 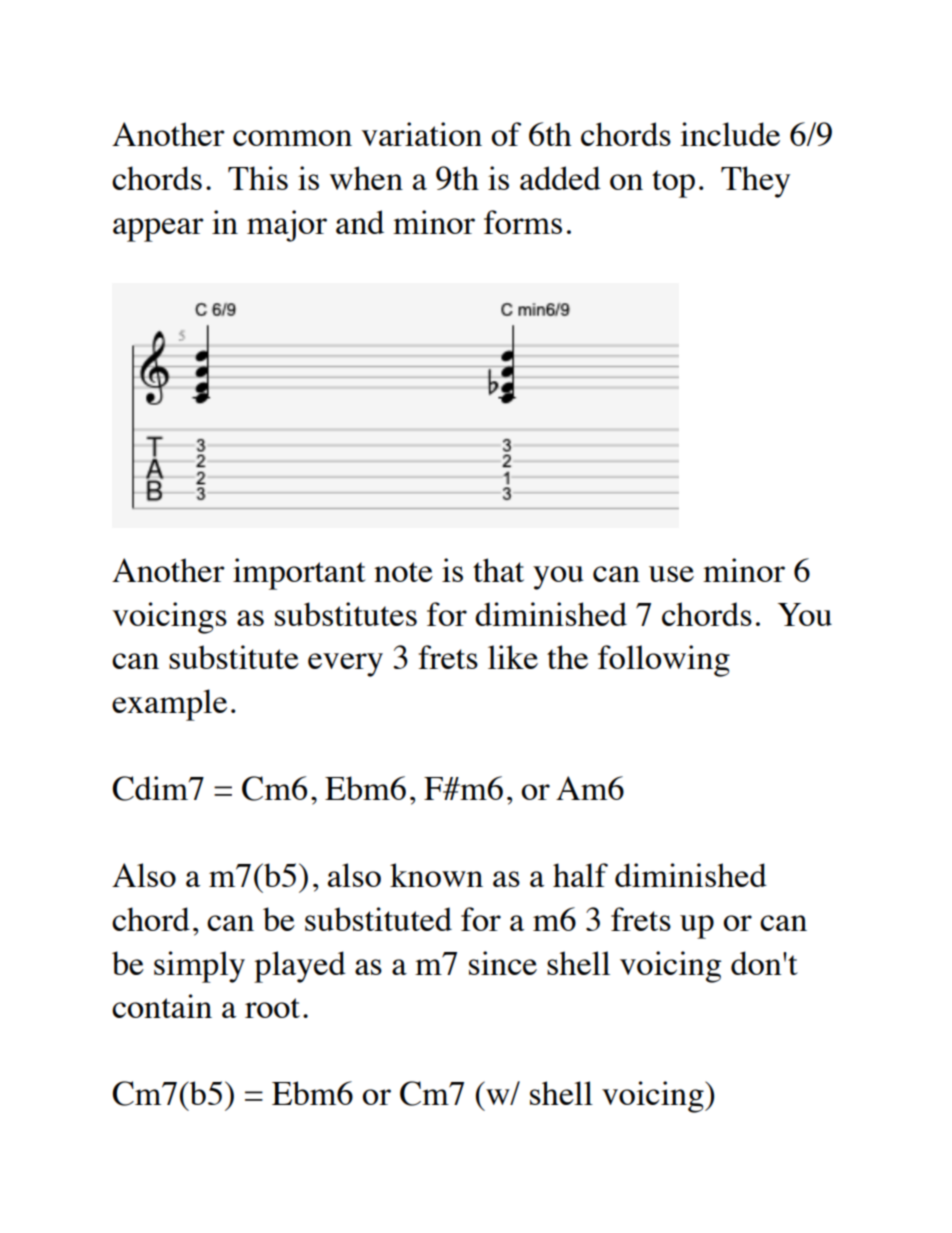 What do you see at coordinates (755, 182) in the image?
I see `They` at bounding box center [755, 182].
